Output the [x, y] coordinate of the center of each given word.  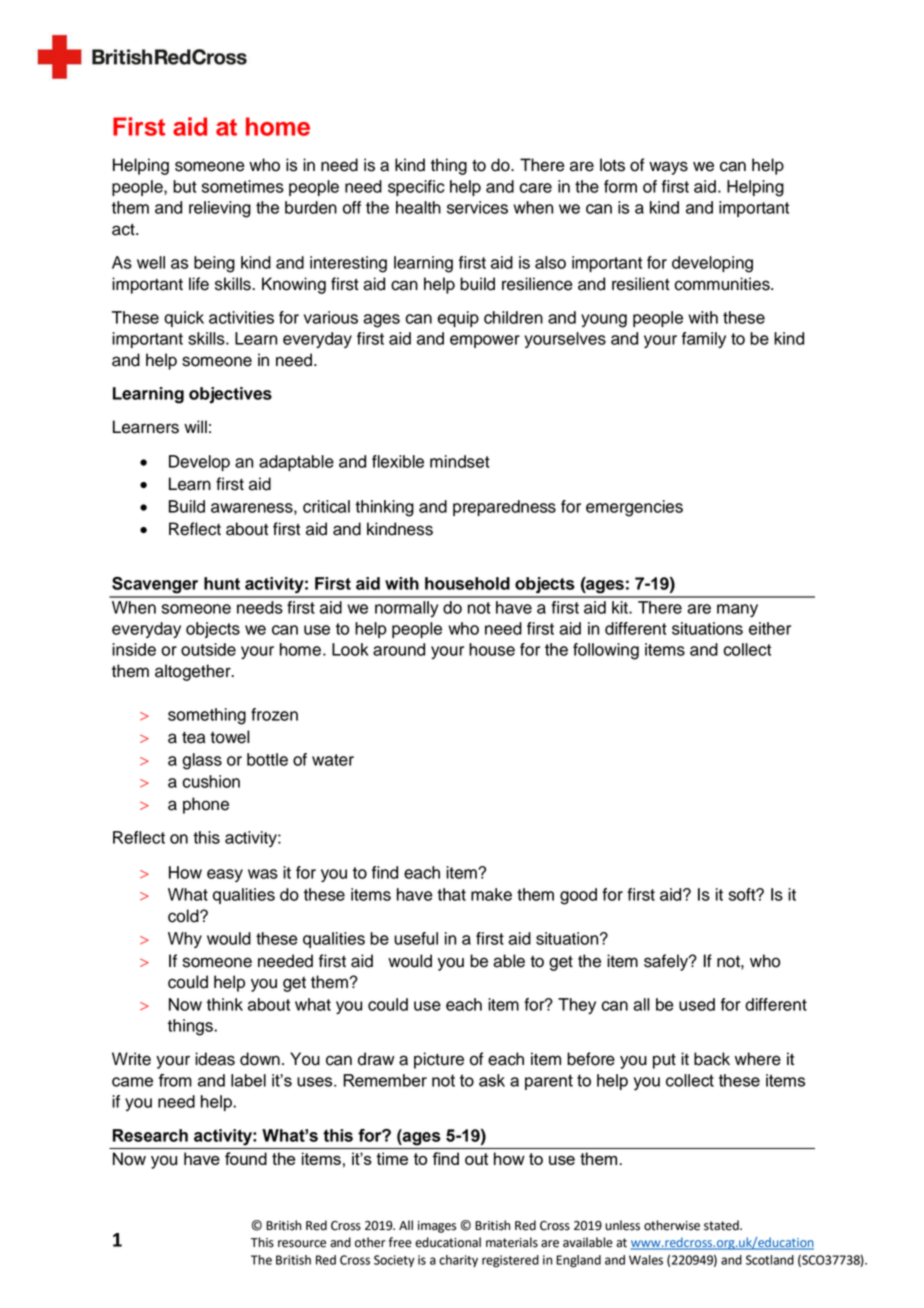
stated [722, 1225]
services [477, 207]
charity [458, 1261]
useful [416, 938]
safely [667, 962]
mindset [460, 461]
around [399, 649]
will [195, 426]
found [246, 1158]
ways [668, 168]
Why [185, 940]
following [606, 651]
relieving [220, 209]
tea [193, 738]
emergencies [634, 508]
